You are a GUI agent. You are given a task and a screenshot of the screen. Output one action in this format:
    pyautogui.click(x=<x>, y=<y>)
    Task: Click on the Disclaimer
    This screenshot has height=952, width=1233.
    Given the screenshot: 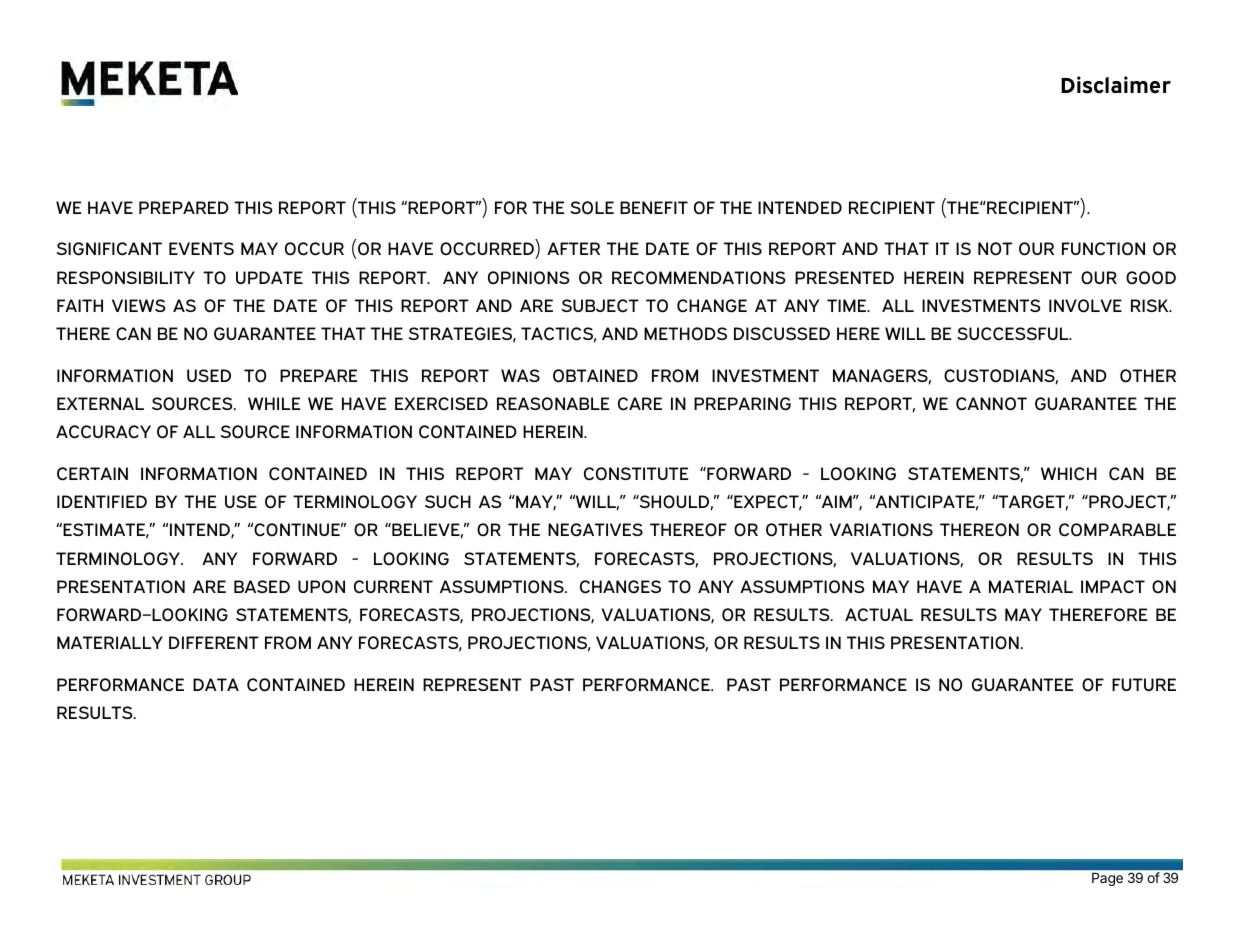 What is the action you would take?
    pyautogui.click(x=1116, y=85)
